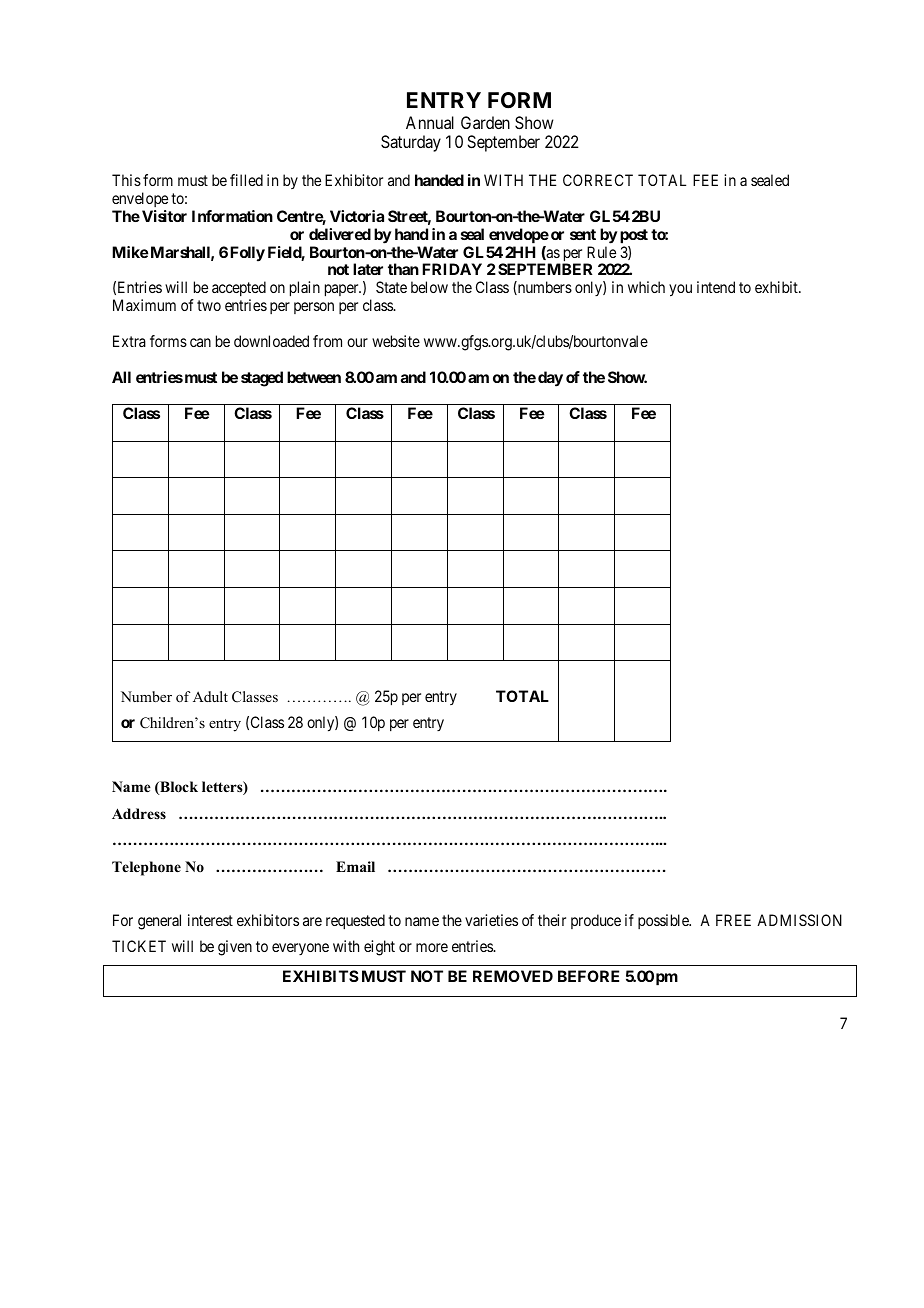  Describe the element at coordinates (235, 948) in the screenshot. I see `given` at that location.
